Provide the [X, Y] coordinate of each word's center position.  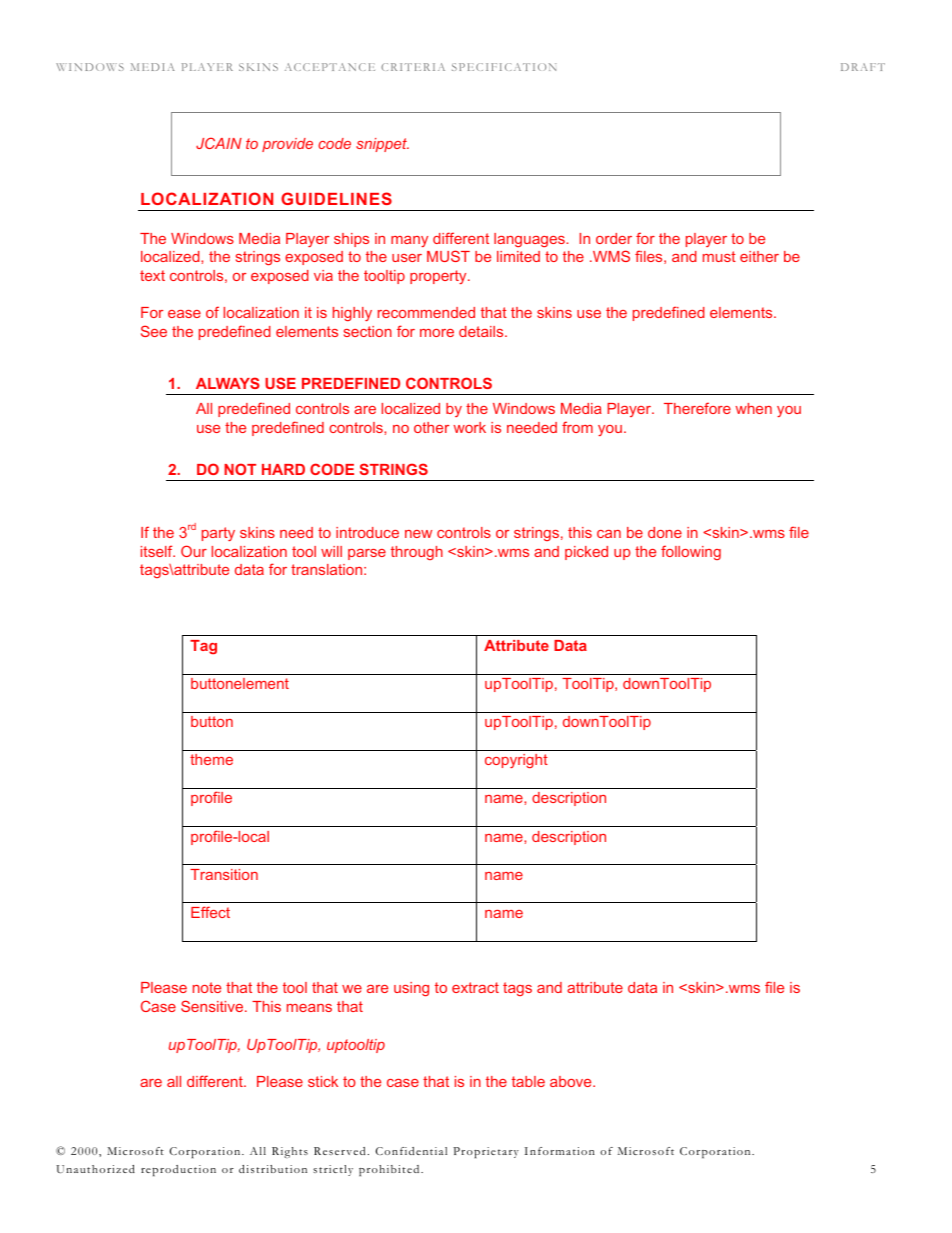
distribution [273, 1169]
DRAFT [863, 67]
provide [287, 145]
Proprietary [486, 1152]
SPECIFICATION [504, 67]
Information [560, 1151]
